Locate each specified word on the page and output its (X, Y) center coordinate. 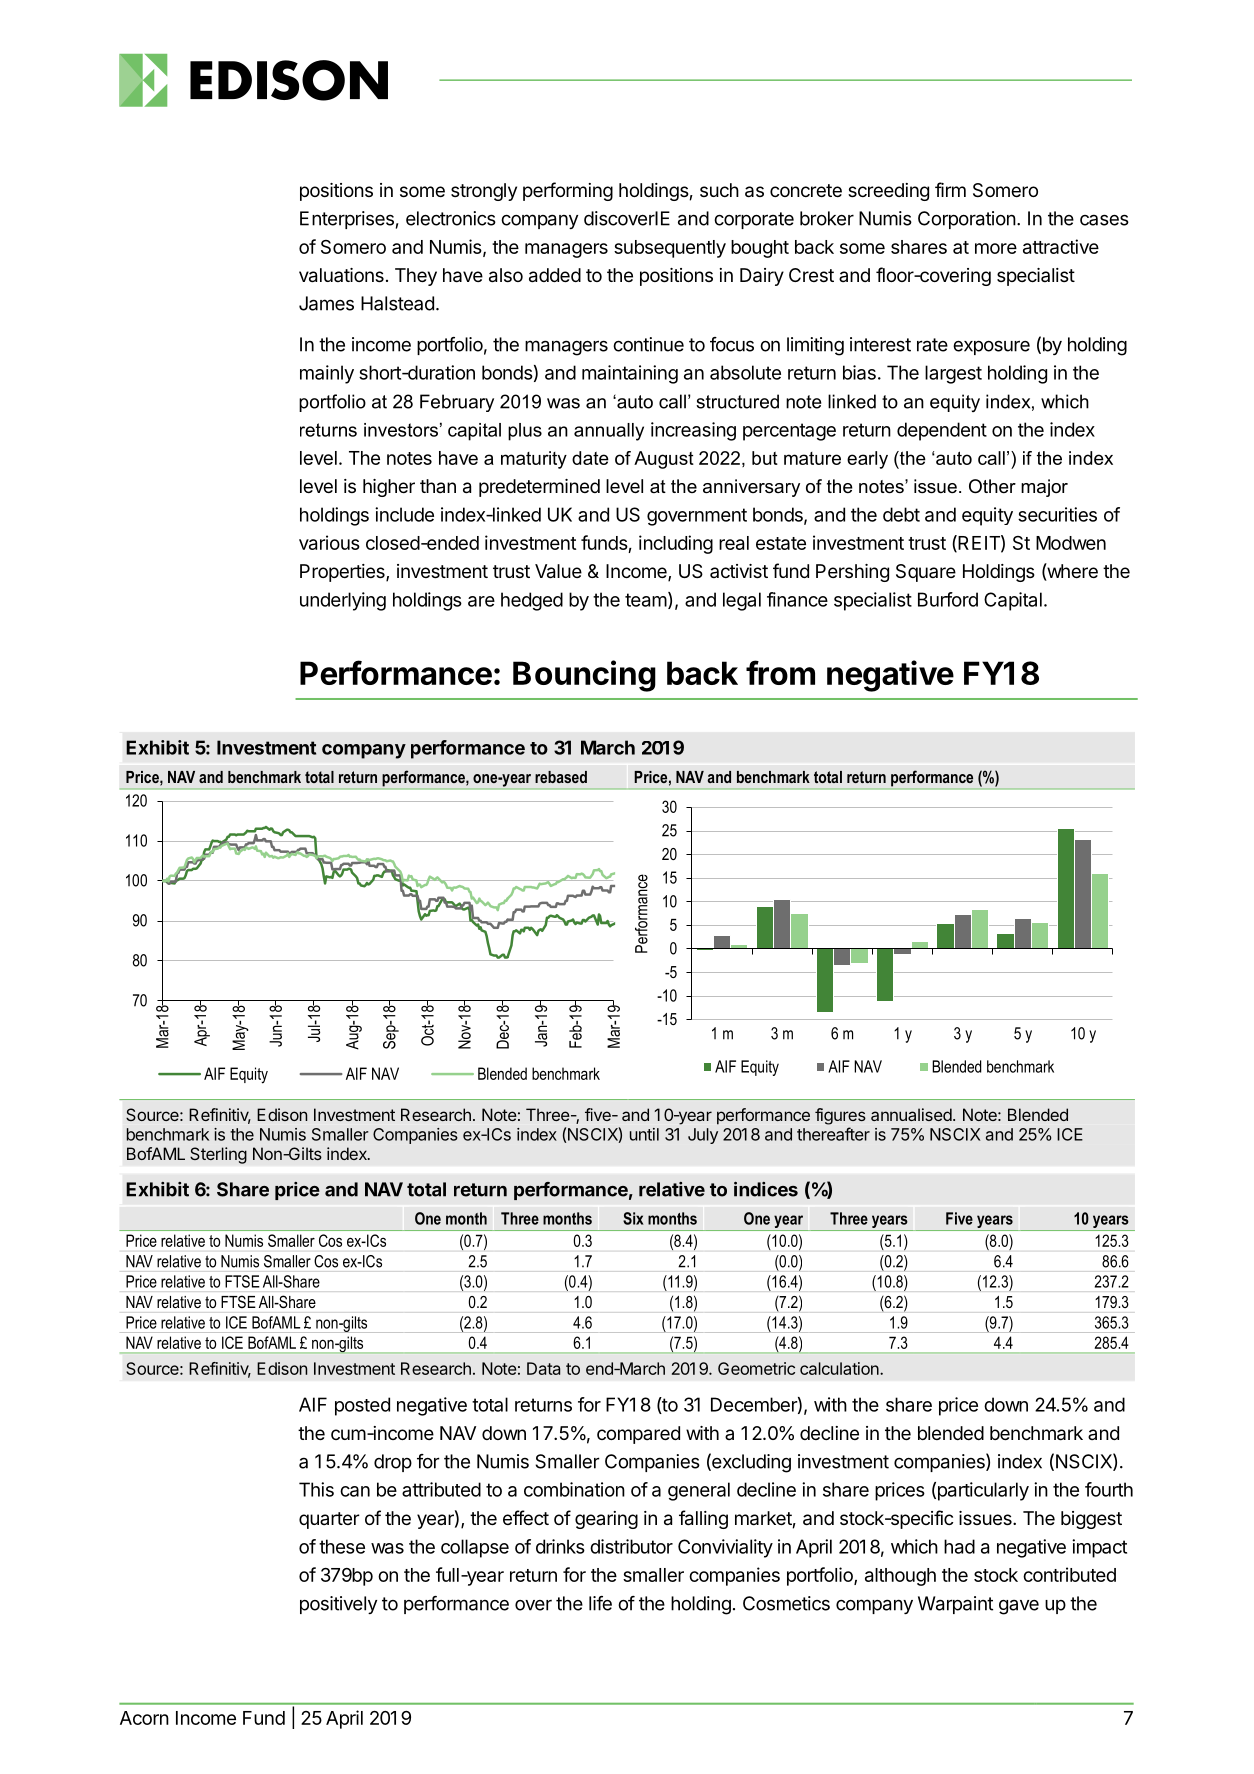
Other (992, 486)
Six (633, 1218)
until (644, 1134)
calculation (840, 1368)
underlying (343, 601)
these (342, 1546)
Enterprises (347, 220)
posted (362, 1406)
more (996, 248)
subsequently (670, 249)
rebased (561, 777)
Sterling (218, 1155)
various (329, 542)
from (780, 672)
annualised (911, 1114)
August (664, 460)
